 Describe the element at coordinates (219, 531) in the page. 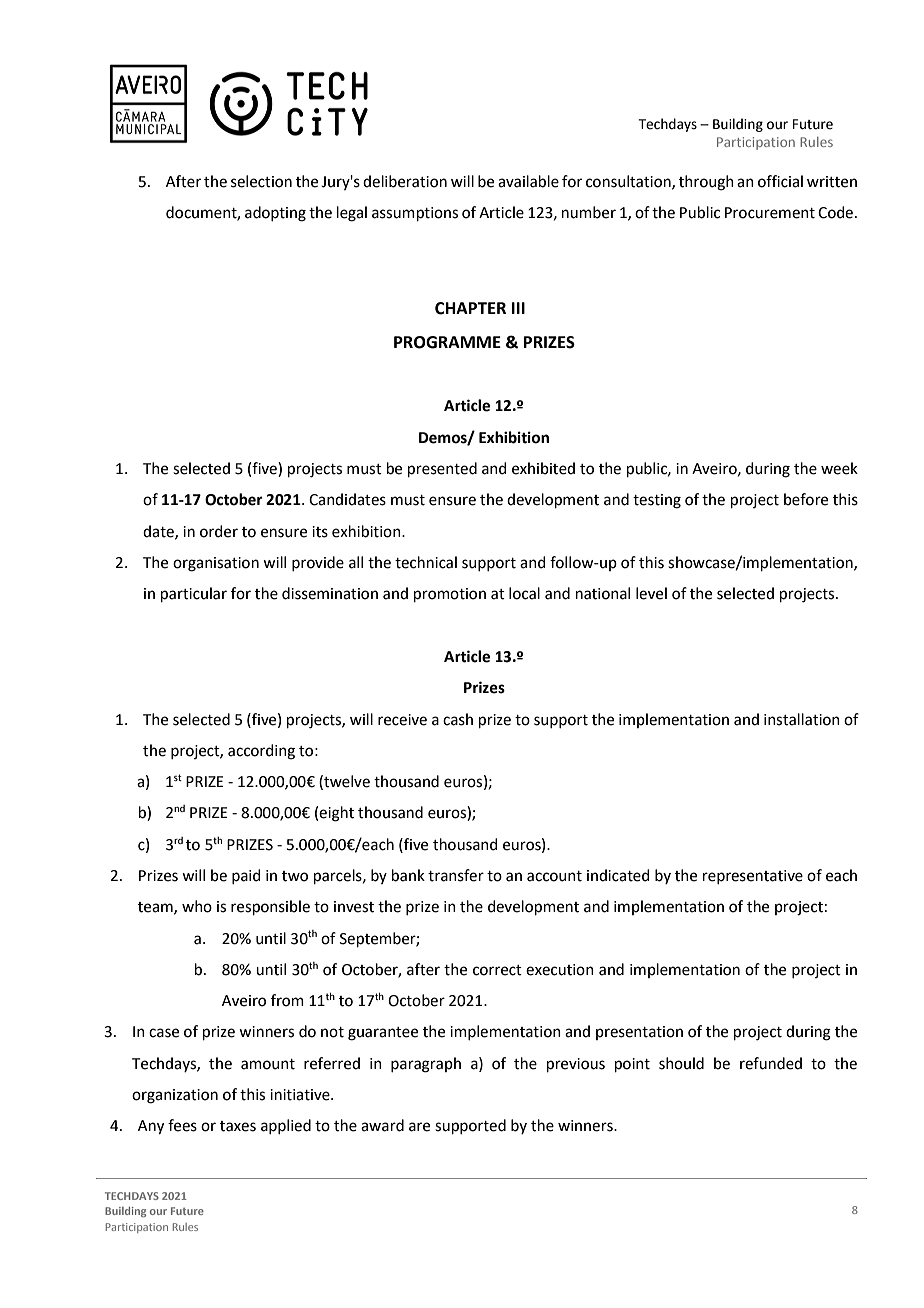

I see `order` at that location.
